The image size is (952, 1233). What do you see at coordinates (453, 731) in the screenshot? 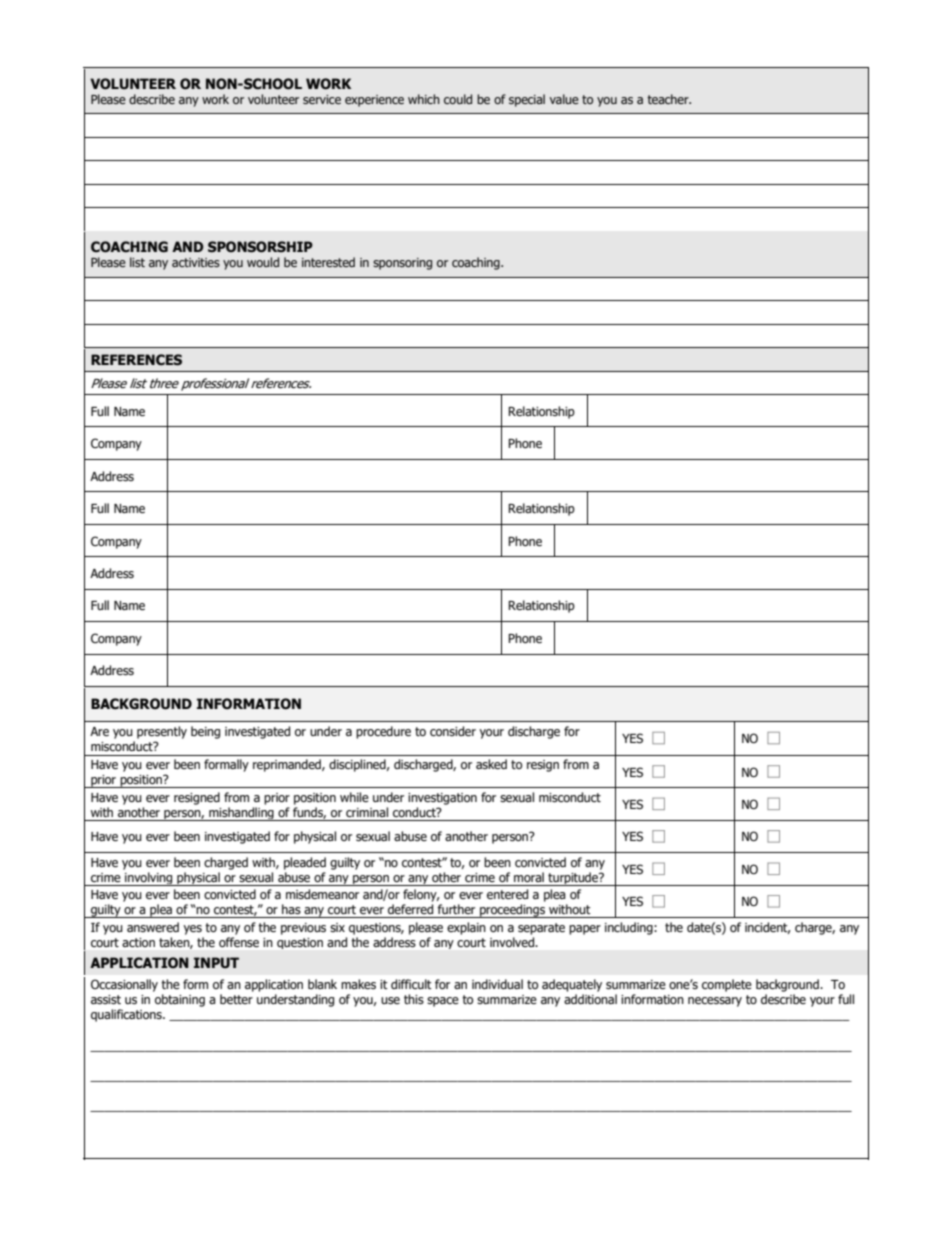
I see `consider` at bounding box center [453, 731].
